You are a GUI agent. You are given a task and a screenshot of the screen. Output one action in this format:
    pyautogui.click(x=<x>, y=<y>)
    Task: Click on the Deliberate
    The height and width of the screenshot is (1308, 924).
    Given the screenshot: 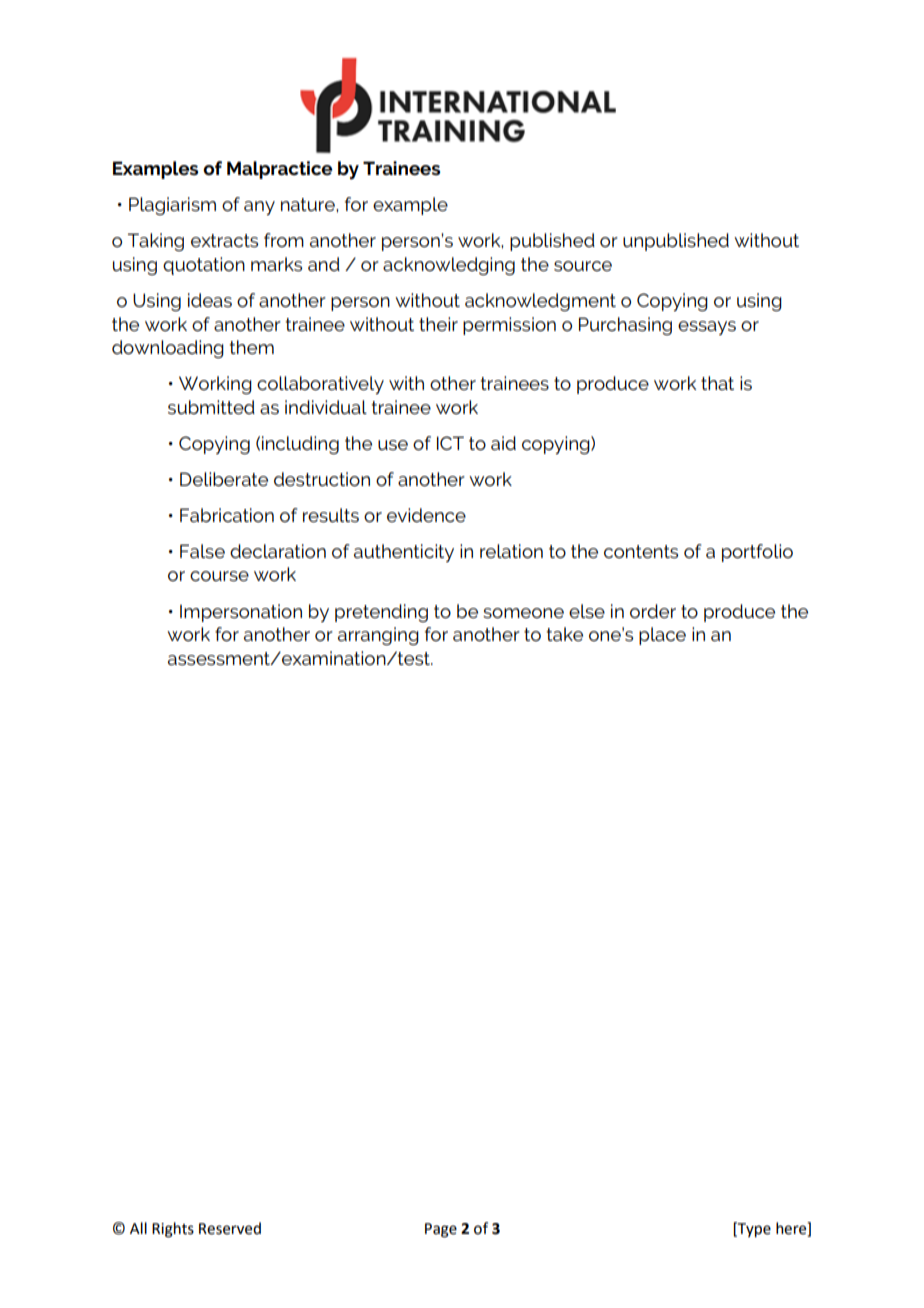 What is the action you would take?
    pyautogui.click(x=224, y=479)
